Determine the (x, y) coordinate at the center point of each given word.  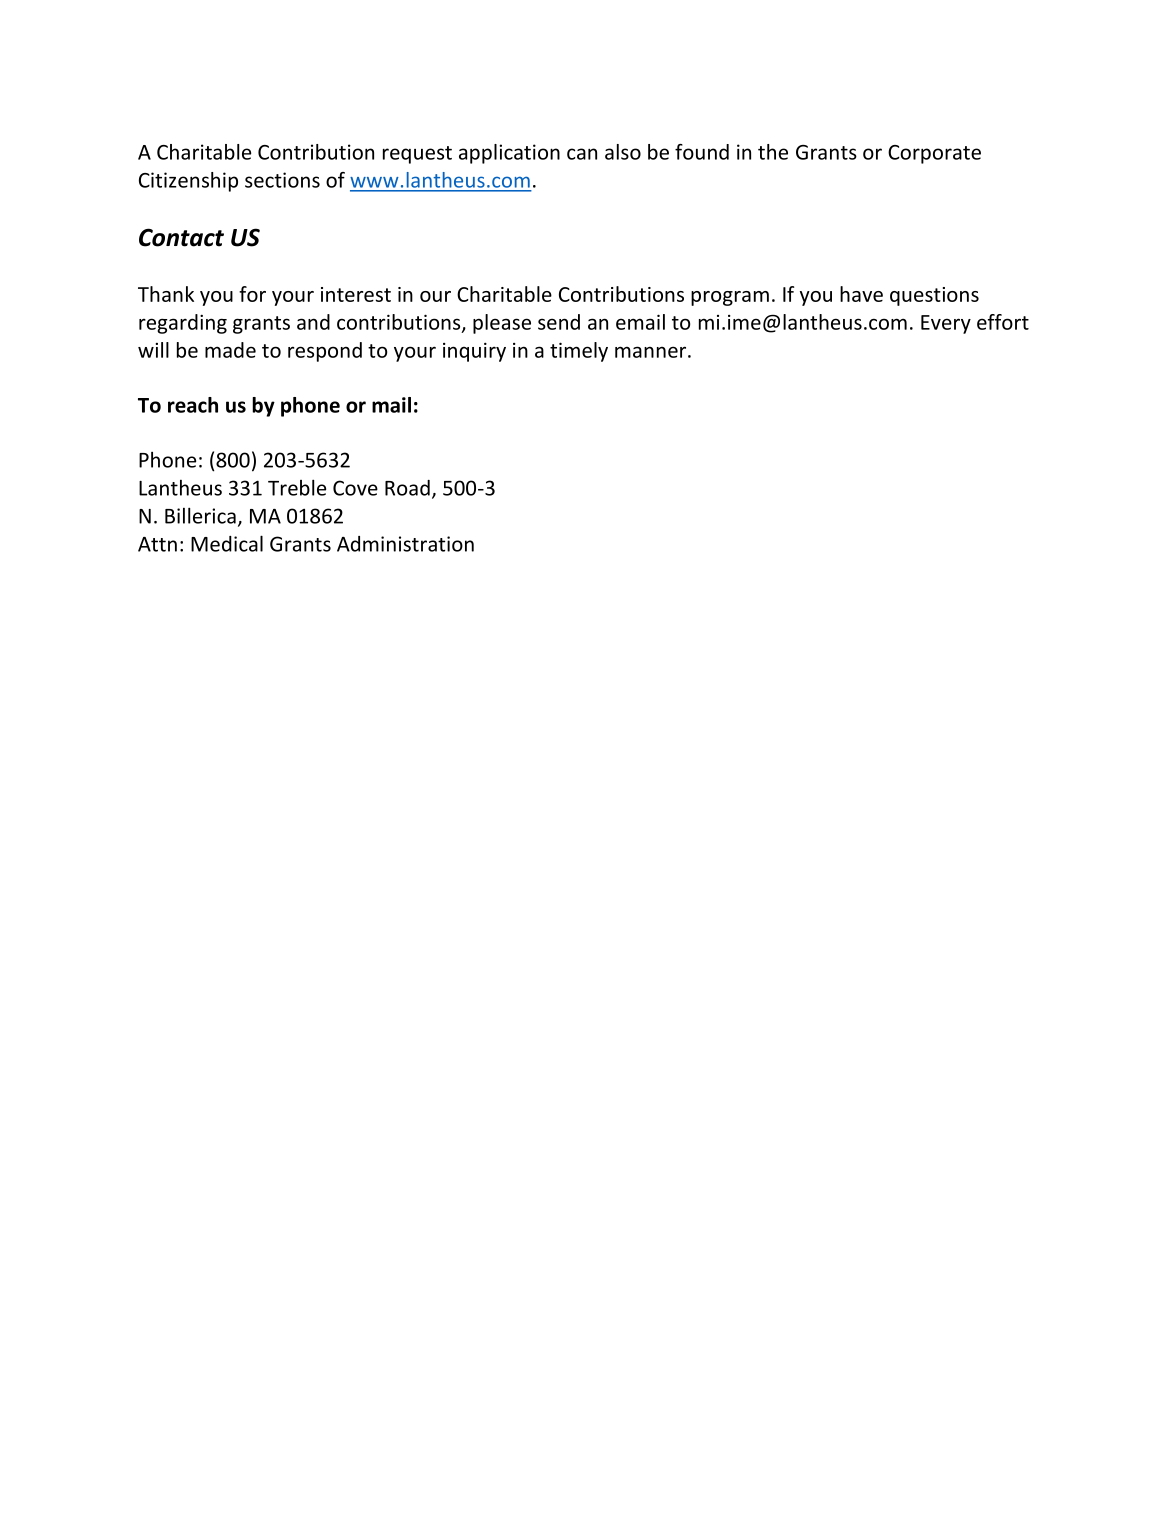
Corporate (934, 154)
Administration (405, 544)
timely (579, 352)
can (582, 154)
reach (193, 405)
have (861, 294)
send (559, 322)
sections (282, 180)
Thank (166, 294)
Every (946, 324)
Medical (227, 543)
